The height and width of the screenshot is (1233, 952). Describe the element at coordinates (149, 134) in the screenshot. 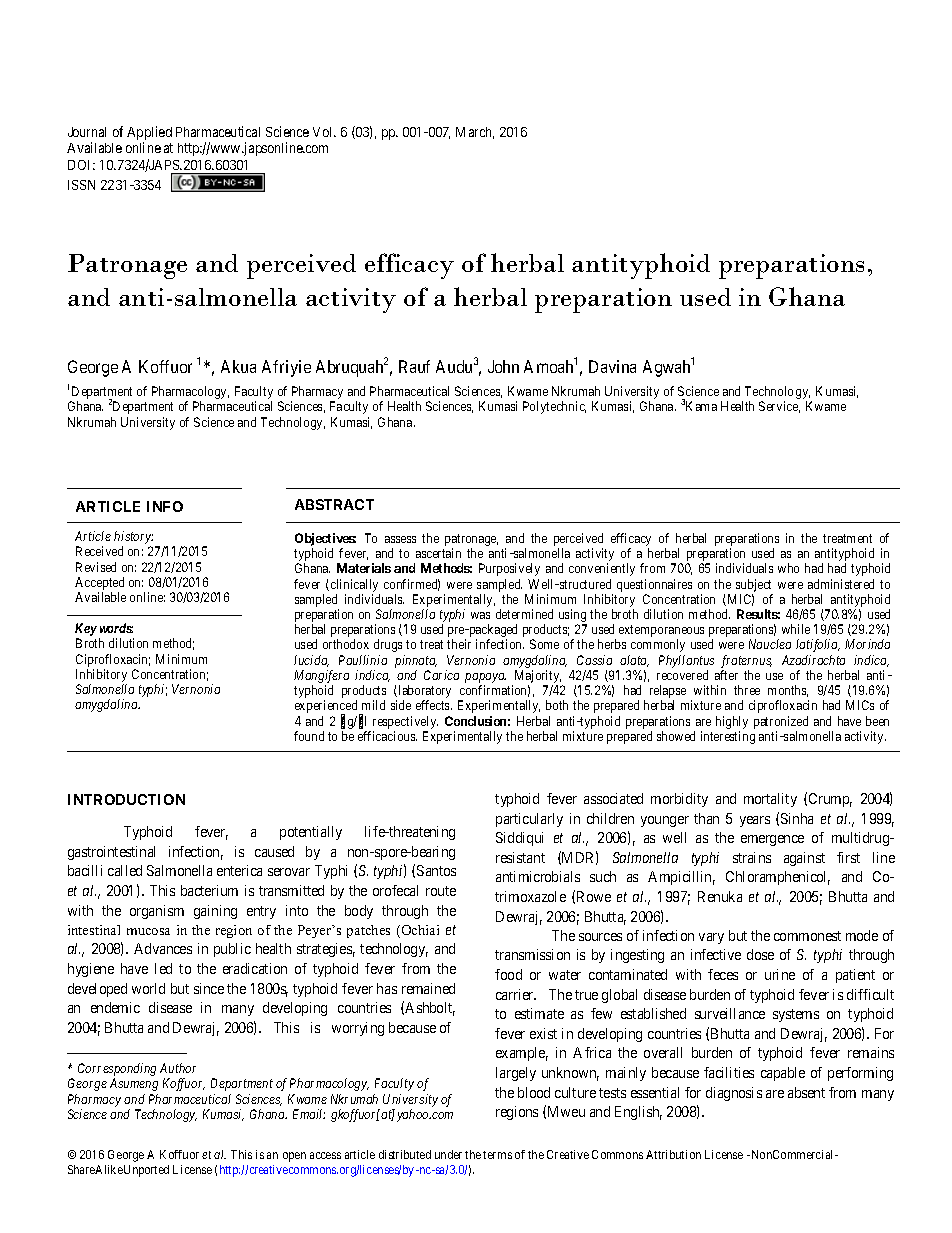

I see `Applied` at that location.
